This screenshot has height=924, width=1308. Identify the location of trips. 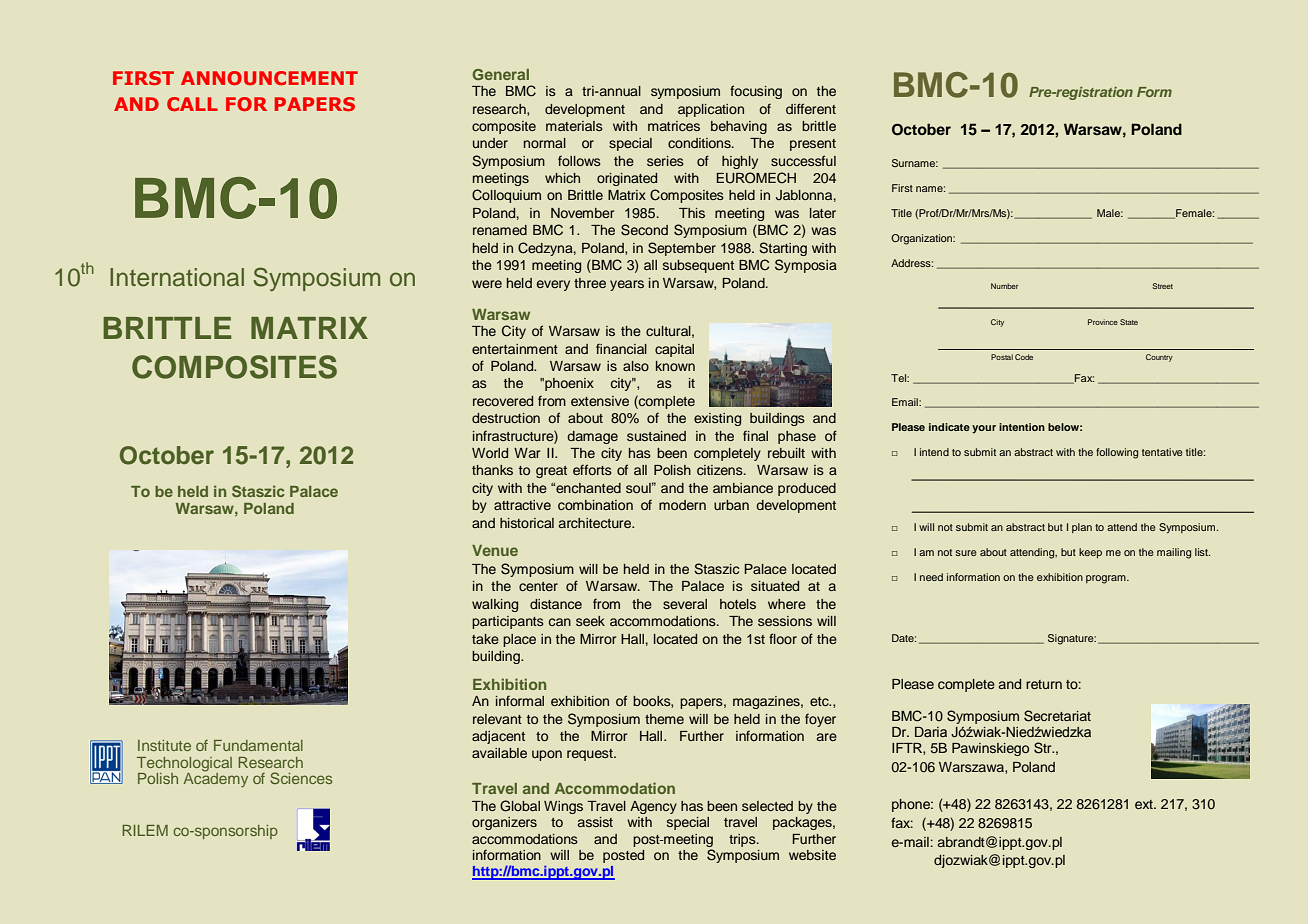
(743, 840).
